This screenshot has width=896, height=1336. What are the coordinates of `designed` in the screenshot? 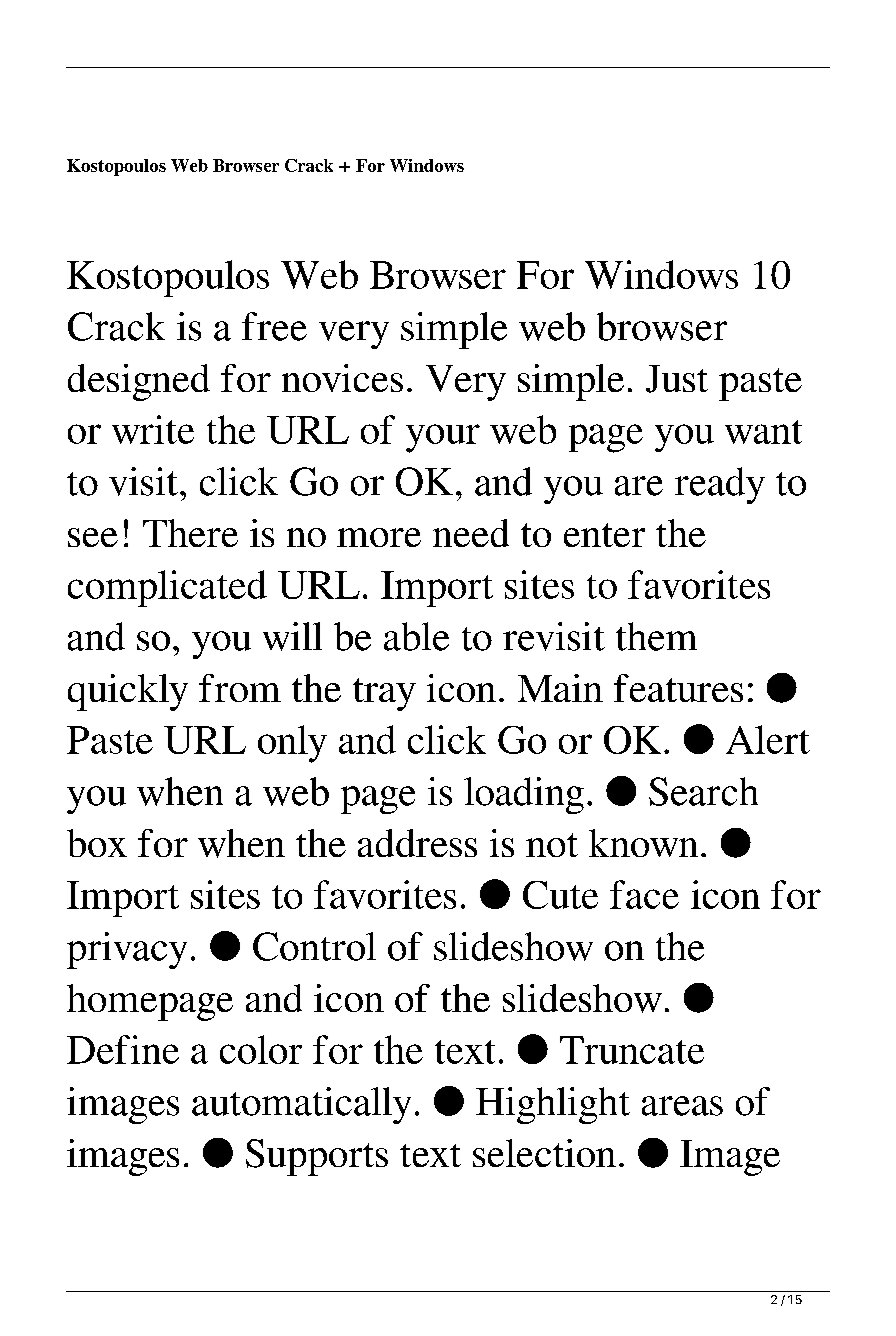 It's located at (139, 382).
